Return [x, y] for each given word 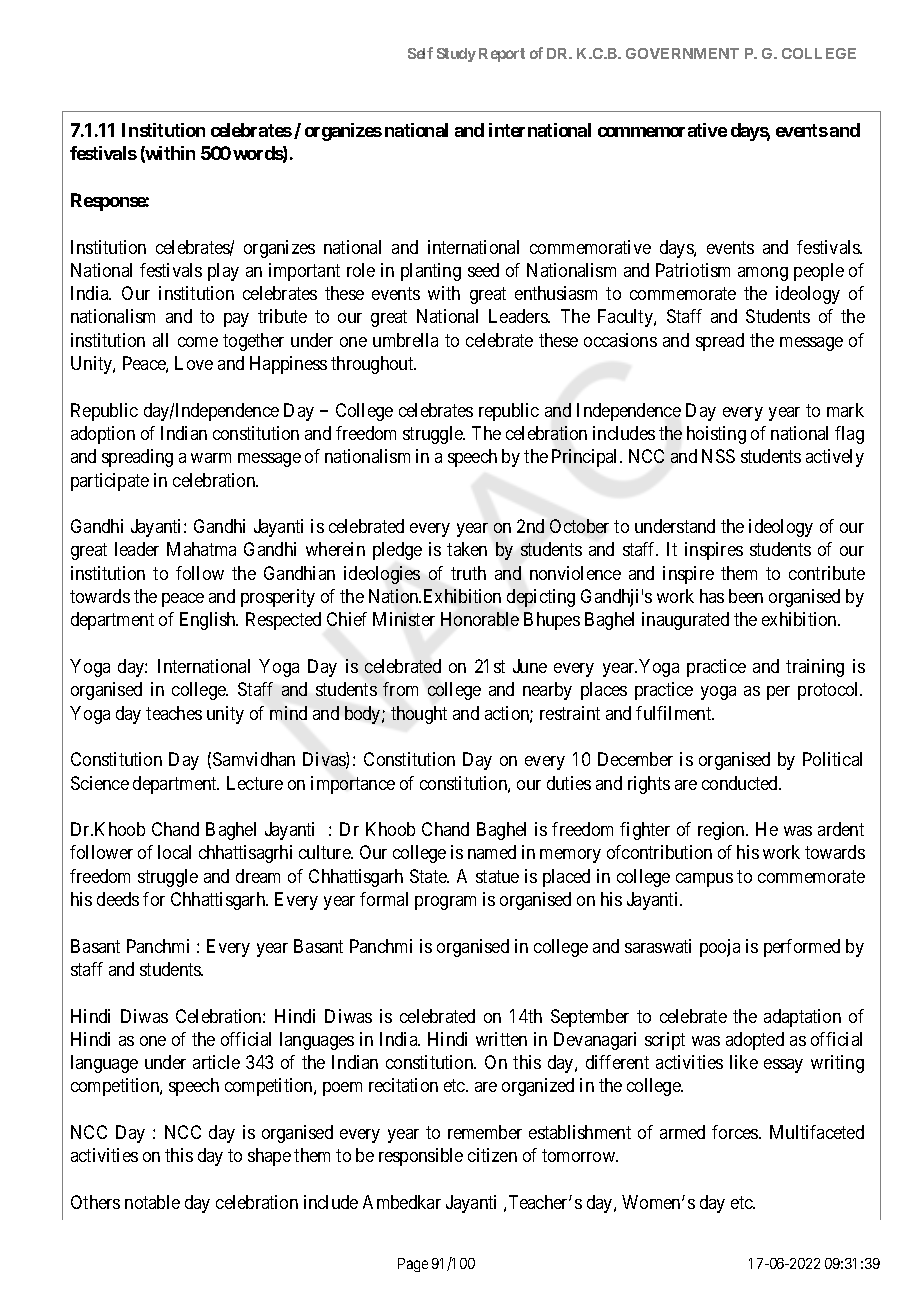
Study [456, 55]
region [722, 831]
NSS [718, 456]
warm [211, 458]
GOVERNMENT [682, 53]
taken [467, 549]
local [174, 852]
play [223, 272]
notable [152, 1202]
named [492, 852]
